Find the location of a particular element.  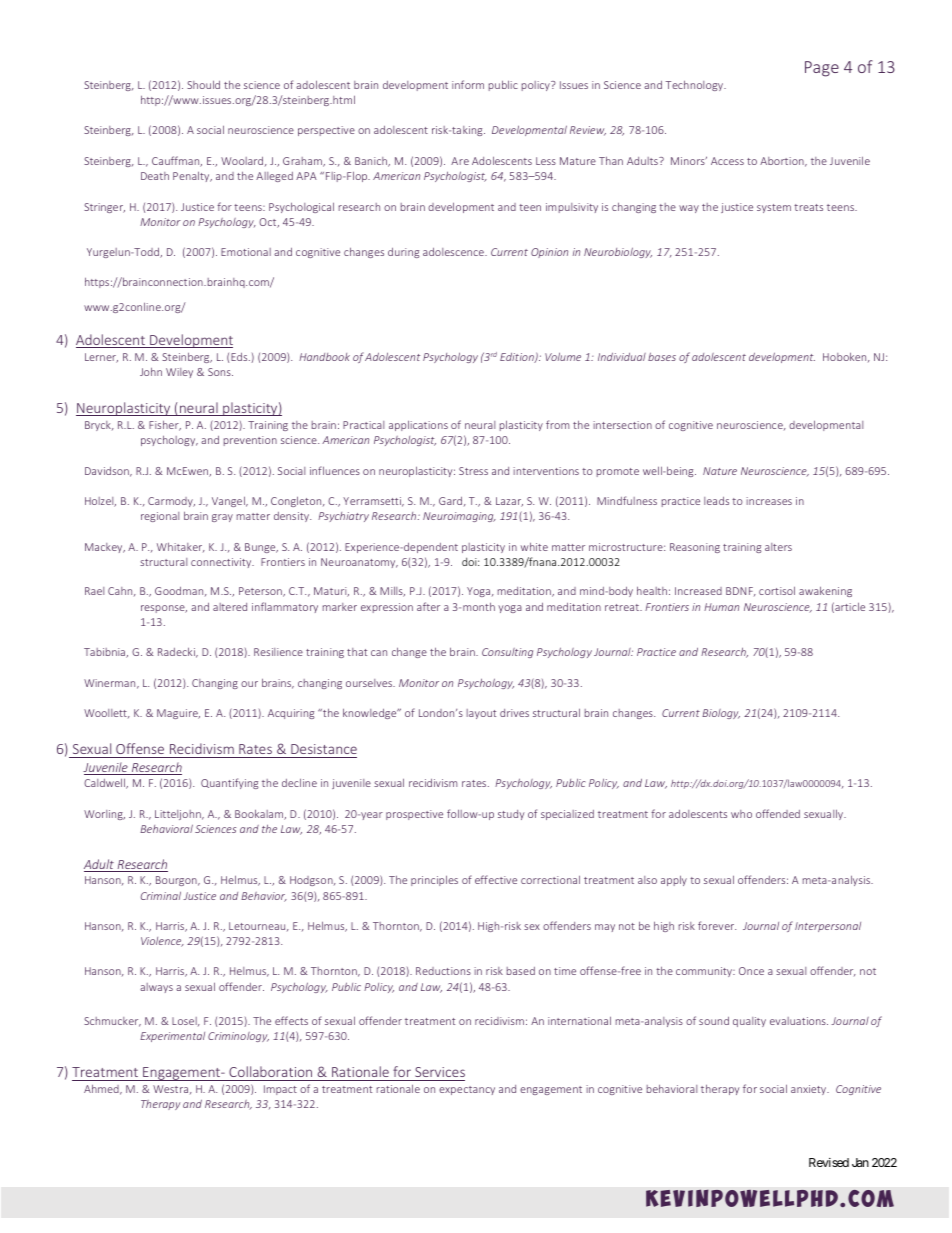

Page is located at coordinates (822, 69).
